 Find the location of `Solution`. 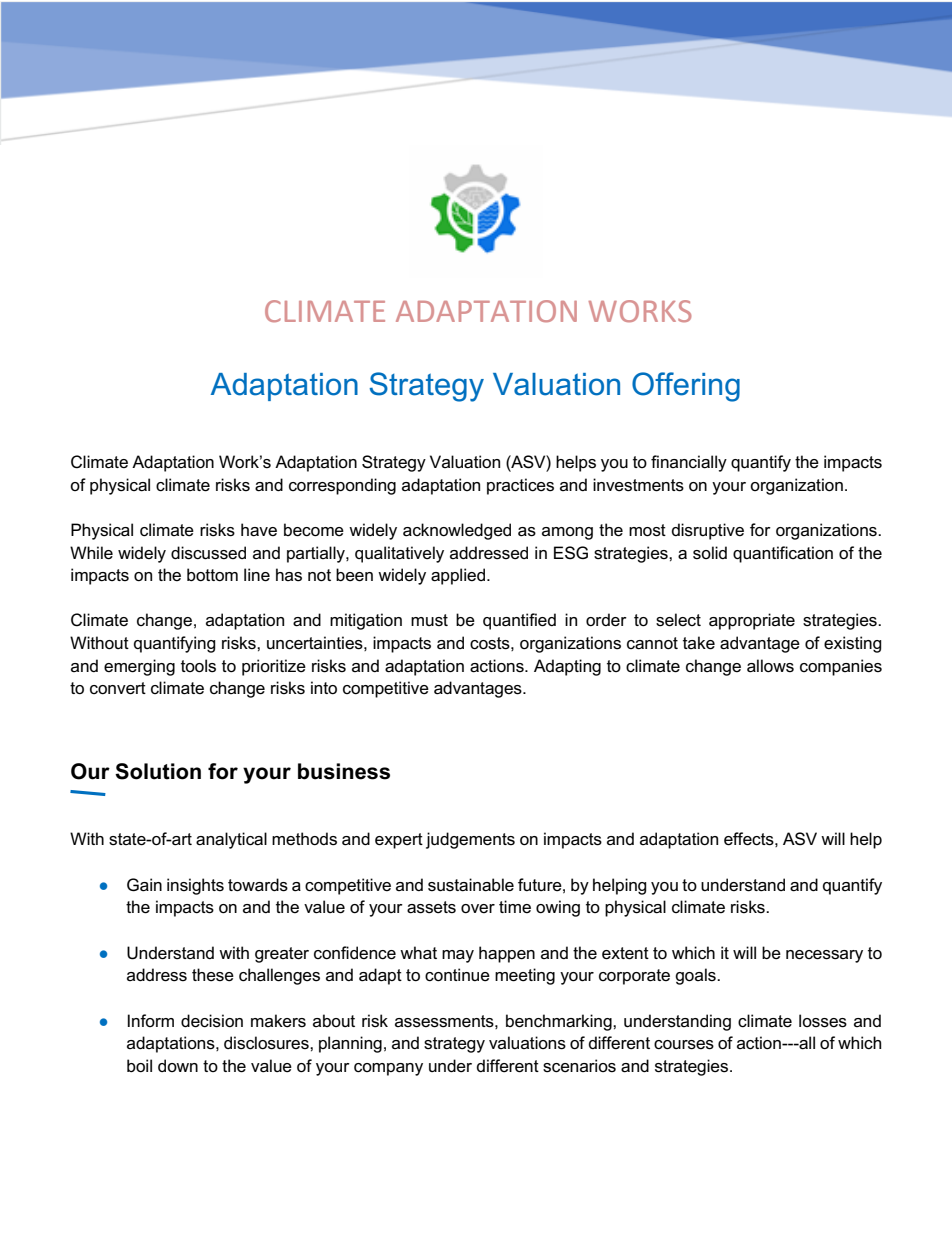

Solution is located at coordinates (158, 771).
